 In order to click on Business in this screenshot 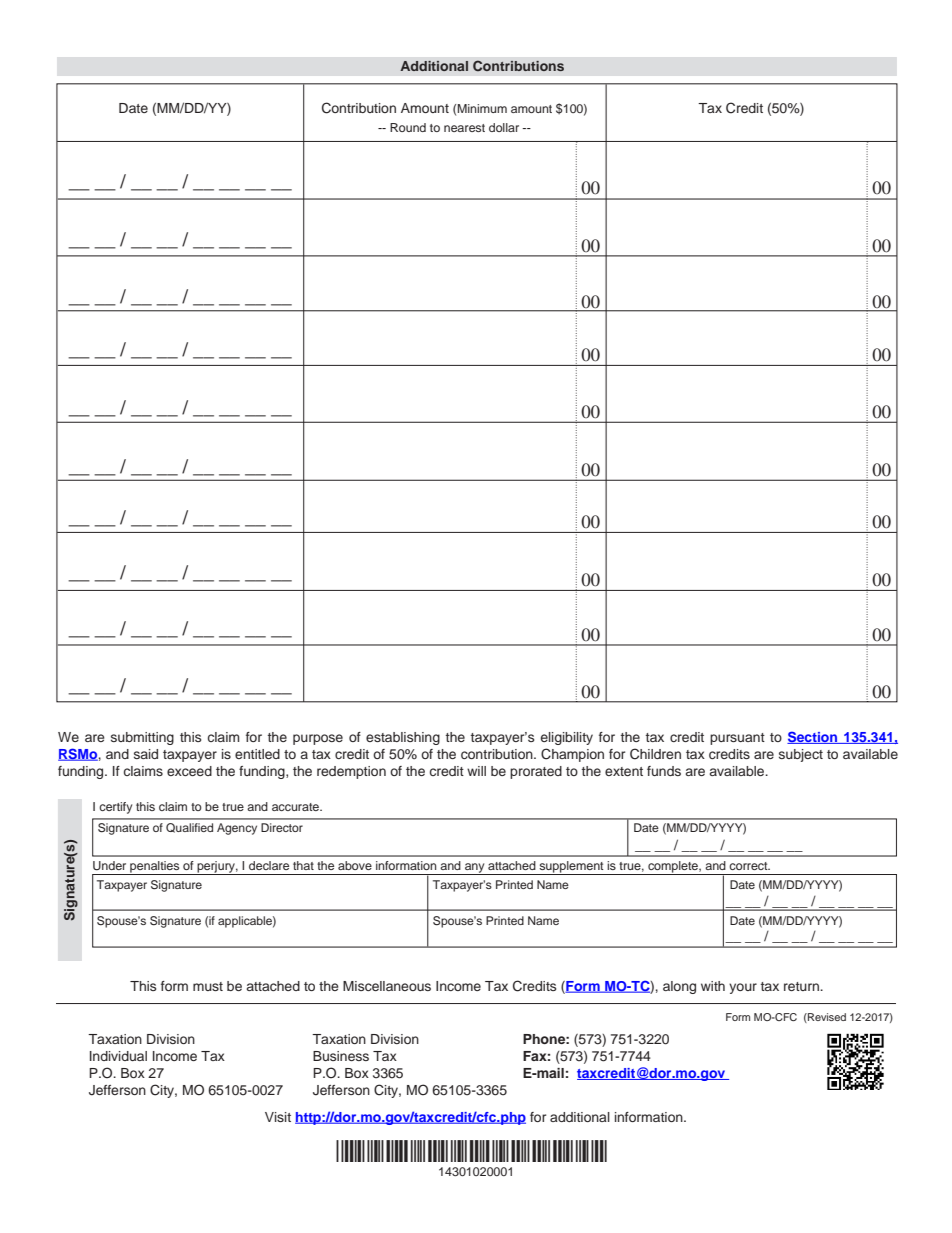, I will do `click(341, 1056)`.
